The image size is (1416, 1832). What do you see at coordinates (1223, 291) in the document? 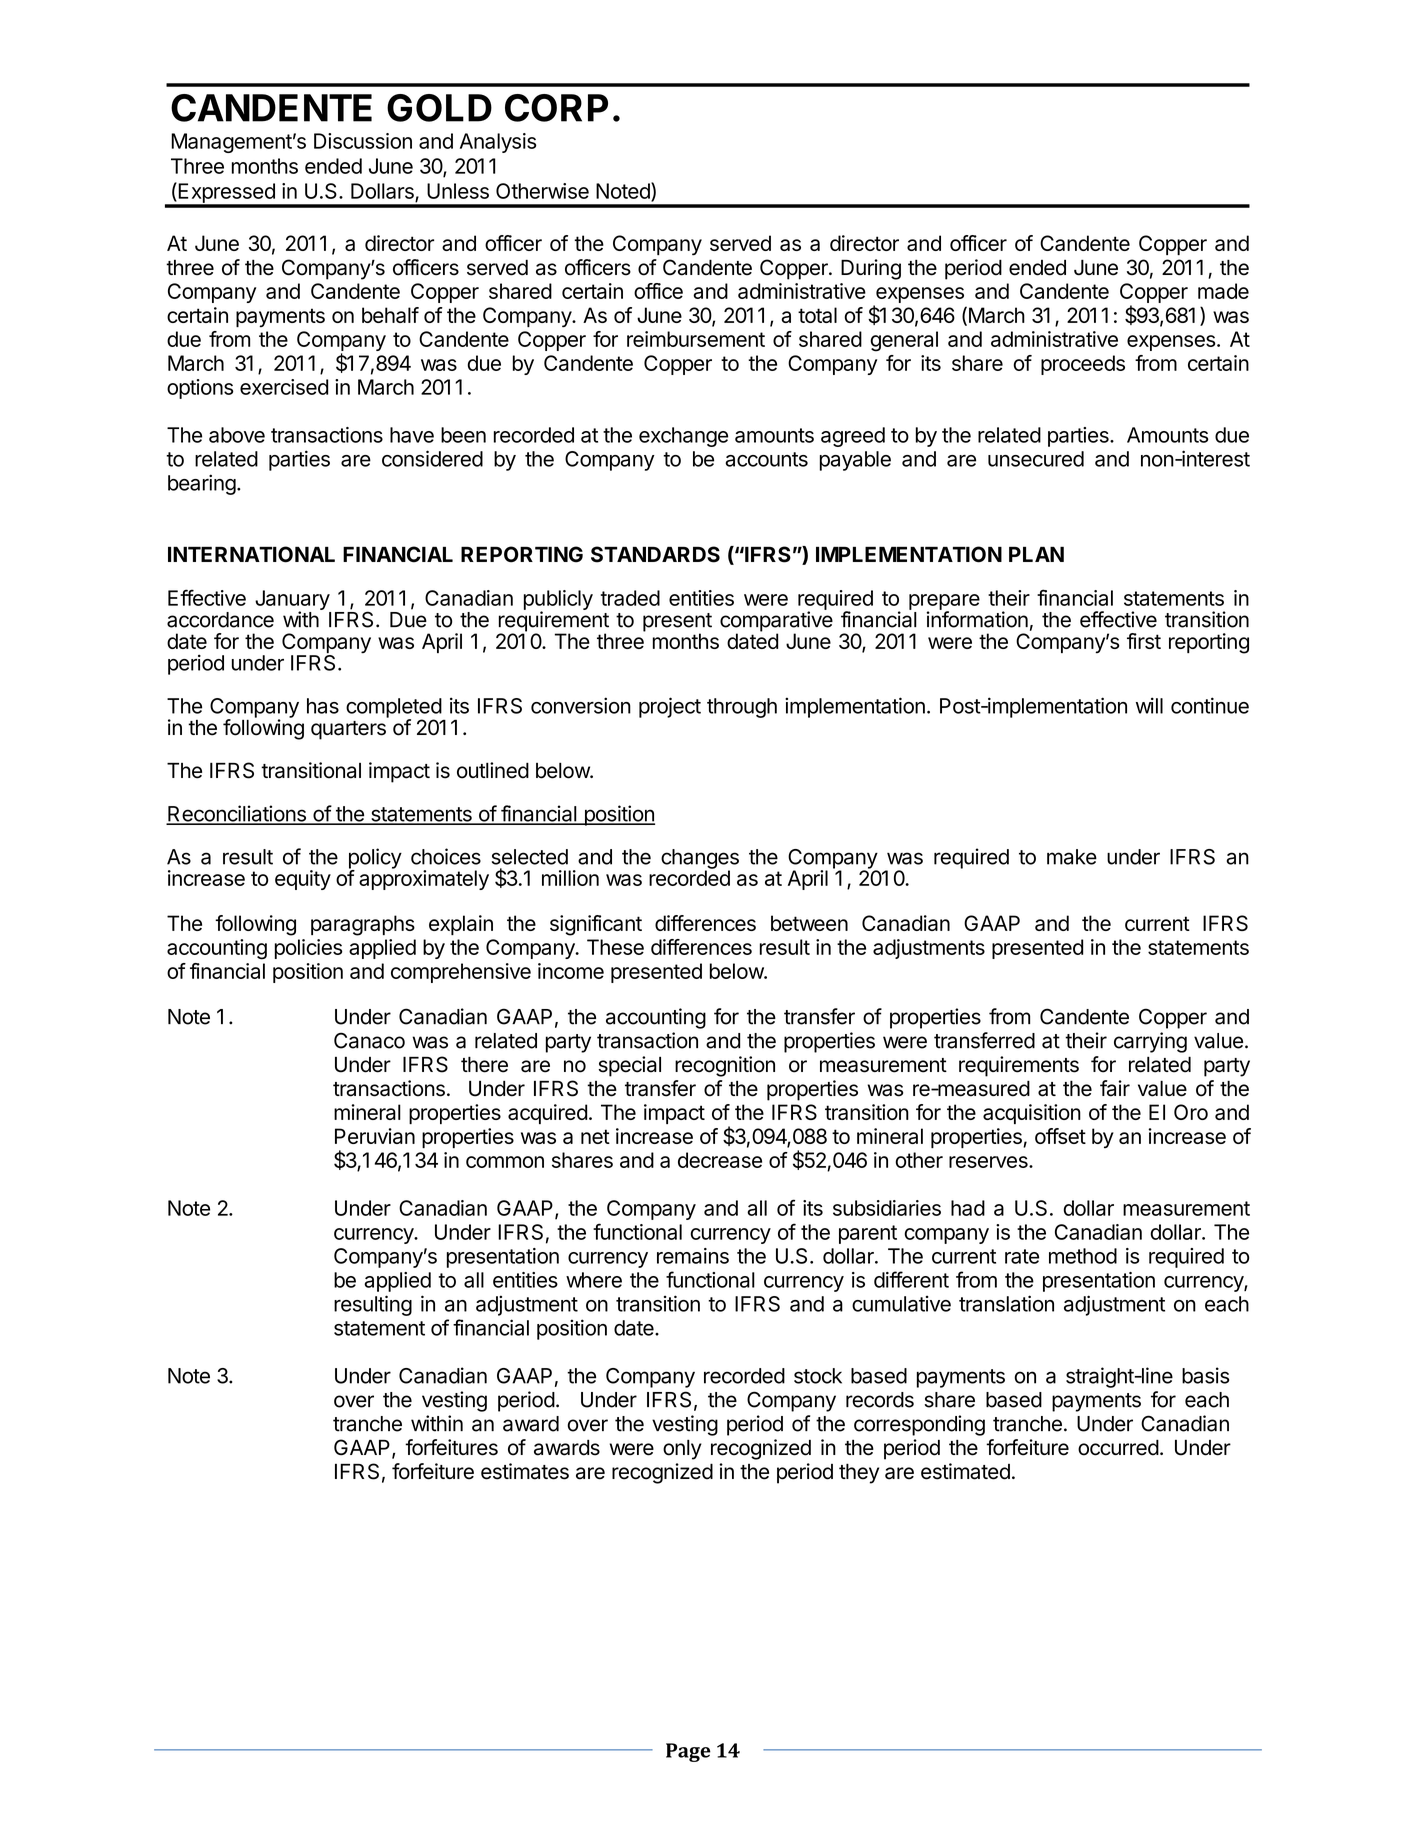
I see `made` at bounding box center [1223, 291].
